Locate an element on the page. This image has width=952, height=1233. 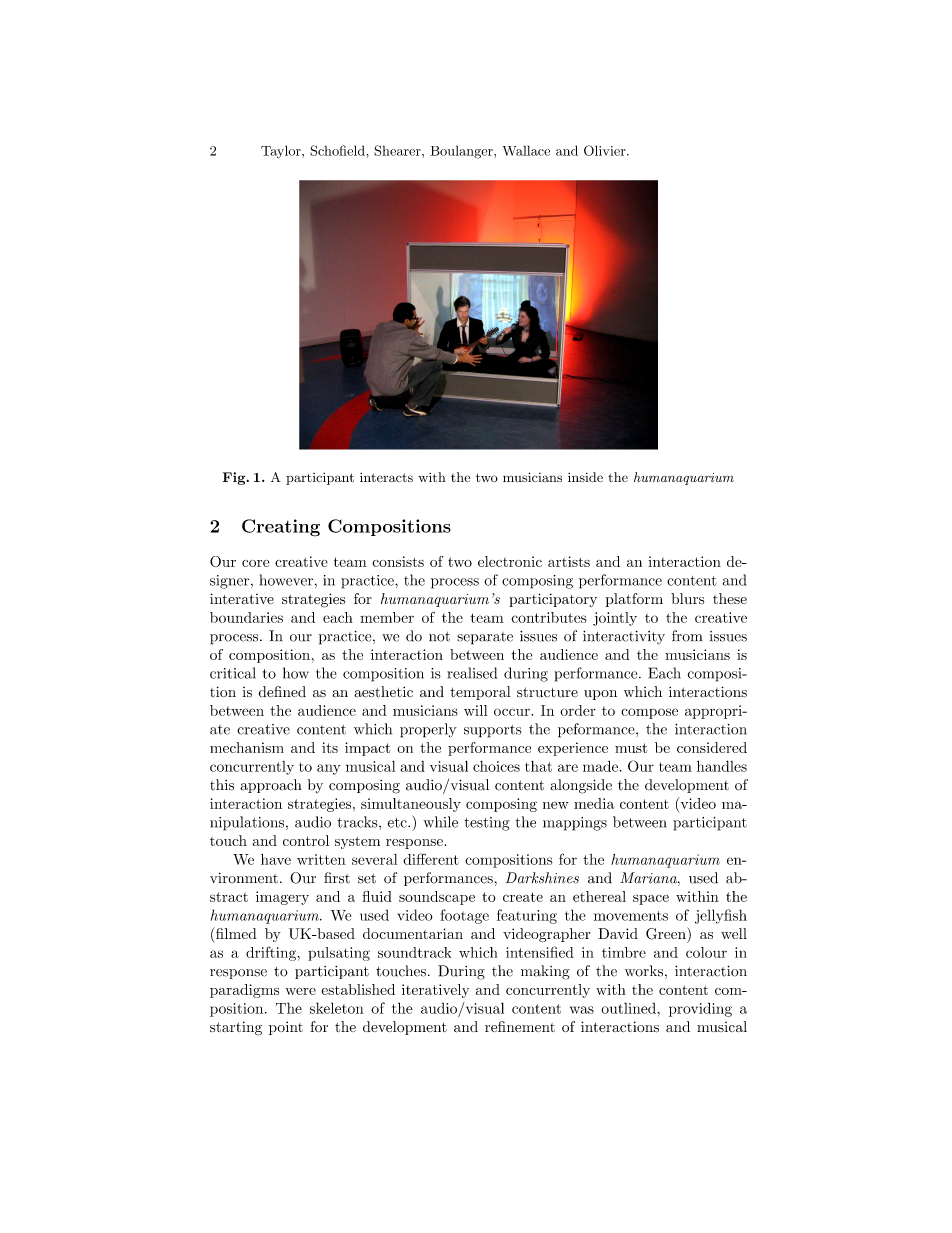
were is located at coordinates (301, 991).
